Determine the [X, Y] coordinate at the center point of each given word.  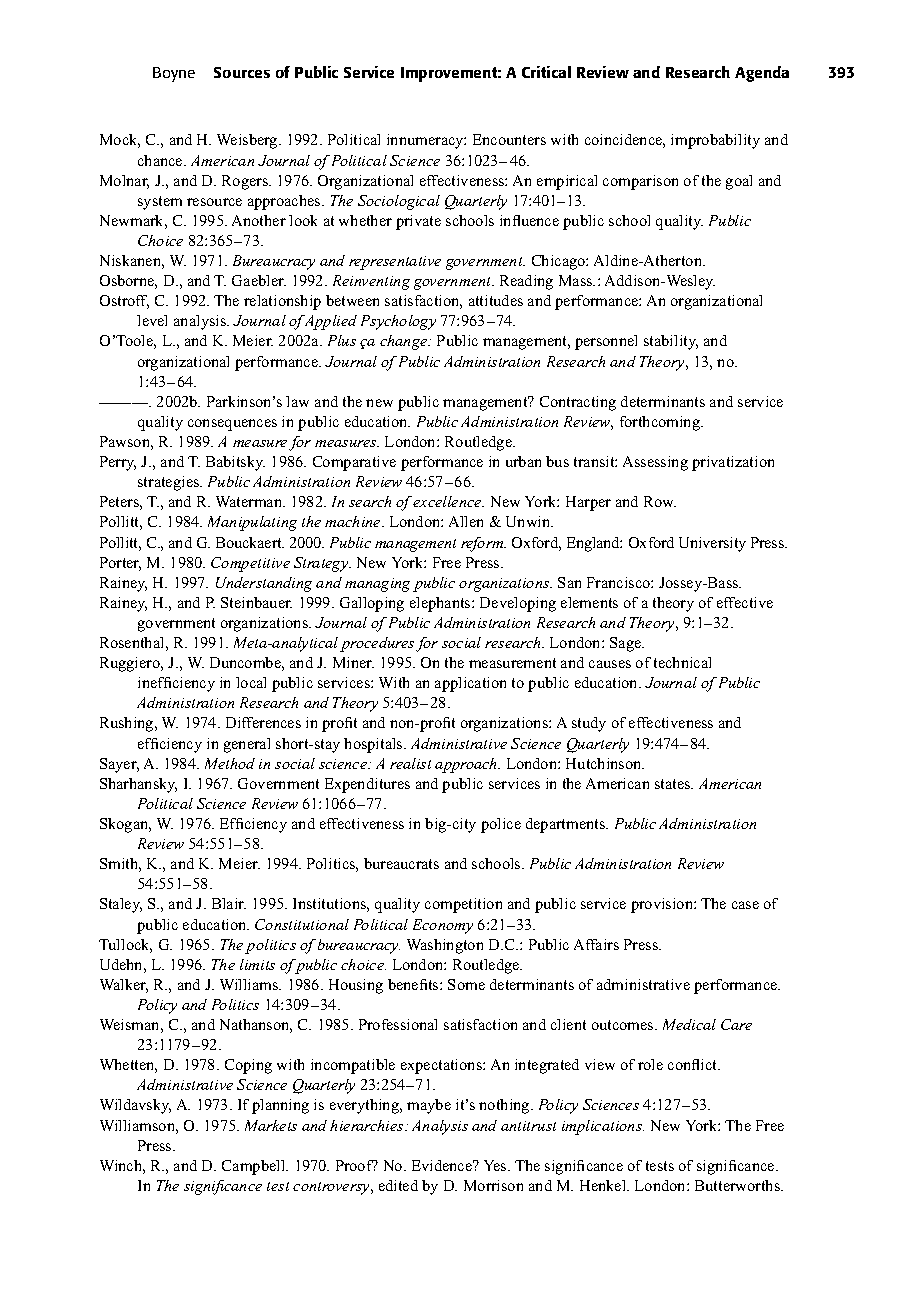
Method [230, 763]
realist [410, 763]
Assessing [655, 463]
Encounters [509, 139]
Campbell [255, 1167]
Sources [242, 72]
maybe [429, 1106]
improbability [715, 141]
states [674, 784]
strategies [170, 483]
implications [603, 1127]
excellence [447, 501]
